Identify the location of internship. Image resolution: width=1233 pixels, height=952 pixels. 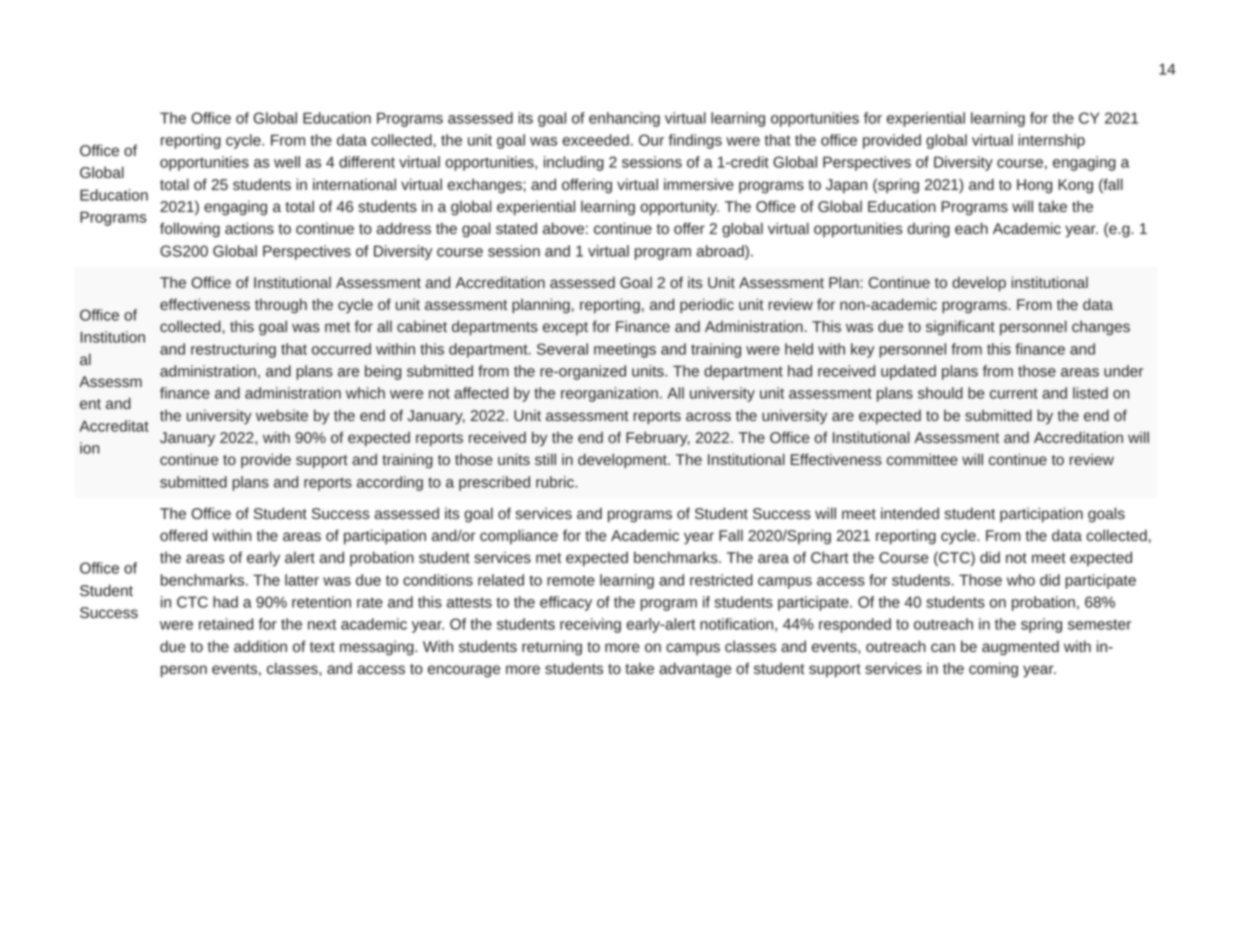
(1051, 141).
